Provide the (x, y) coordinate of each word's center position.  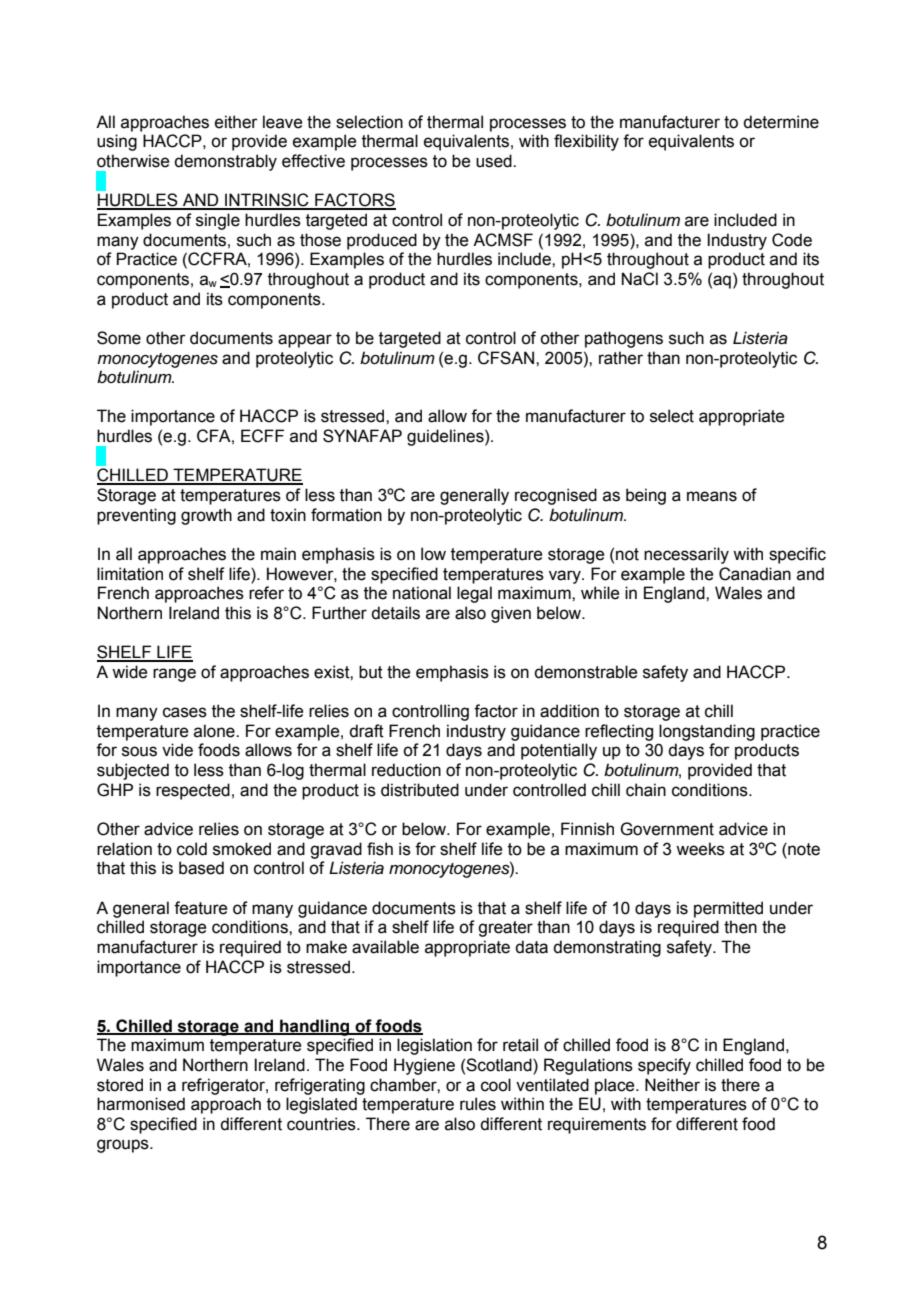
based (201, 868)
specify (664, 1066)
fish (380, 849)
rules (478, 1104)
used (495, 161)
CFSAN (506, 358)
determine (781, 122)
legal (474, 594)
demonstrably (225, 162)
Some (119, 338)
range (174, 675)
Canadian (755, 574)
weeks (700, 849)
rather (621, 358)
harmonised (141, 1104)
